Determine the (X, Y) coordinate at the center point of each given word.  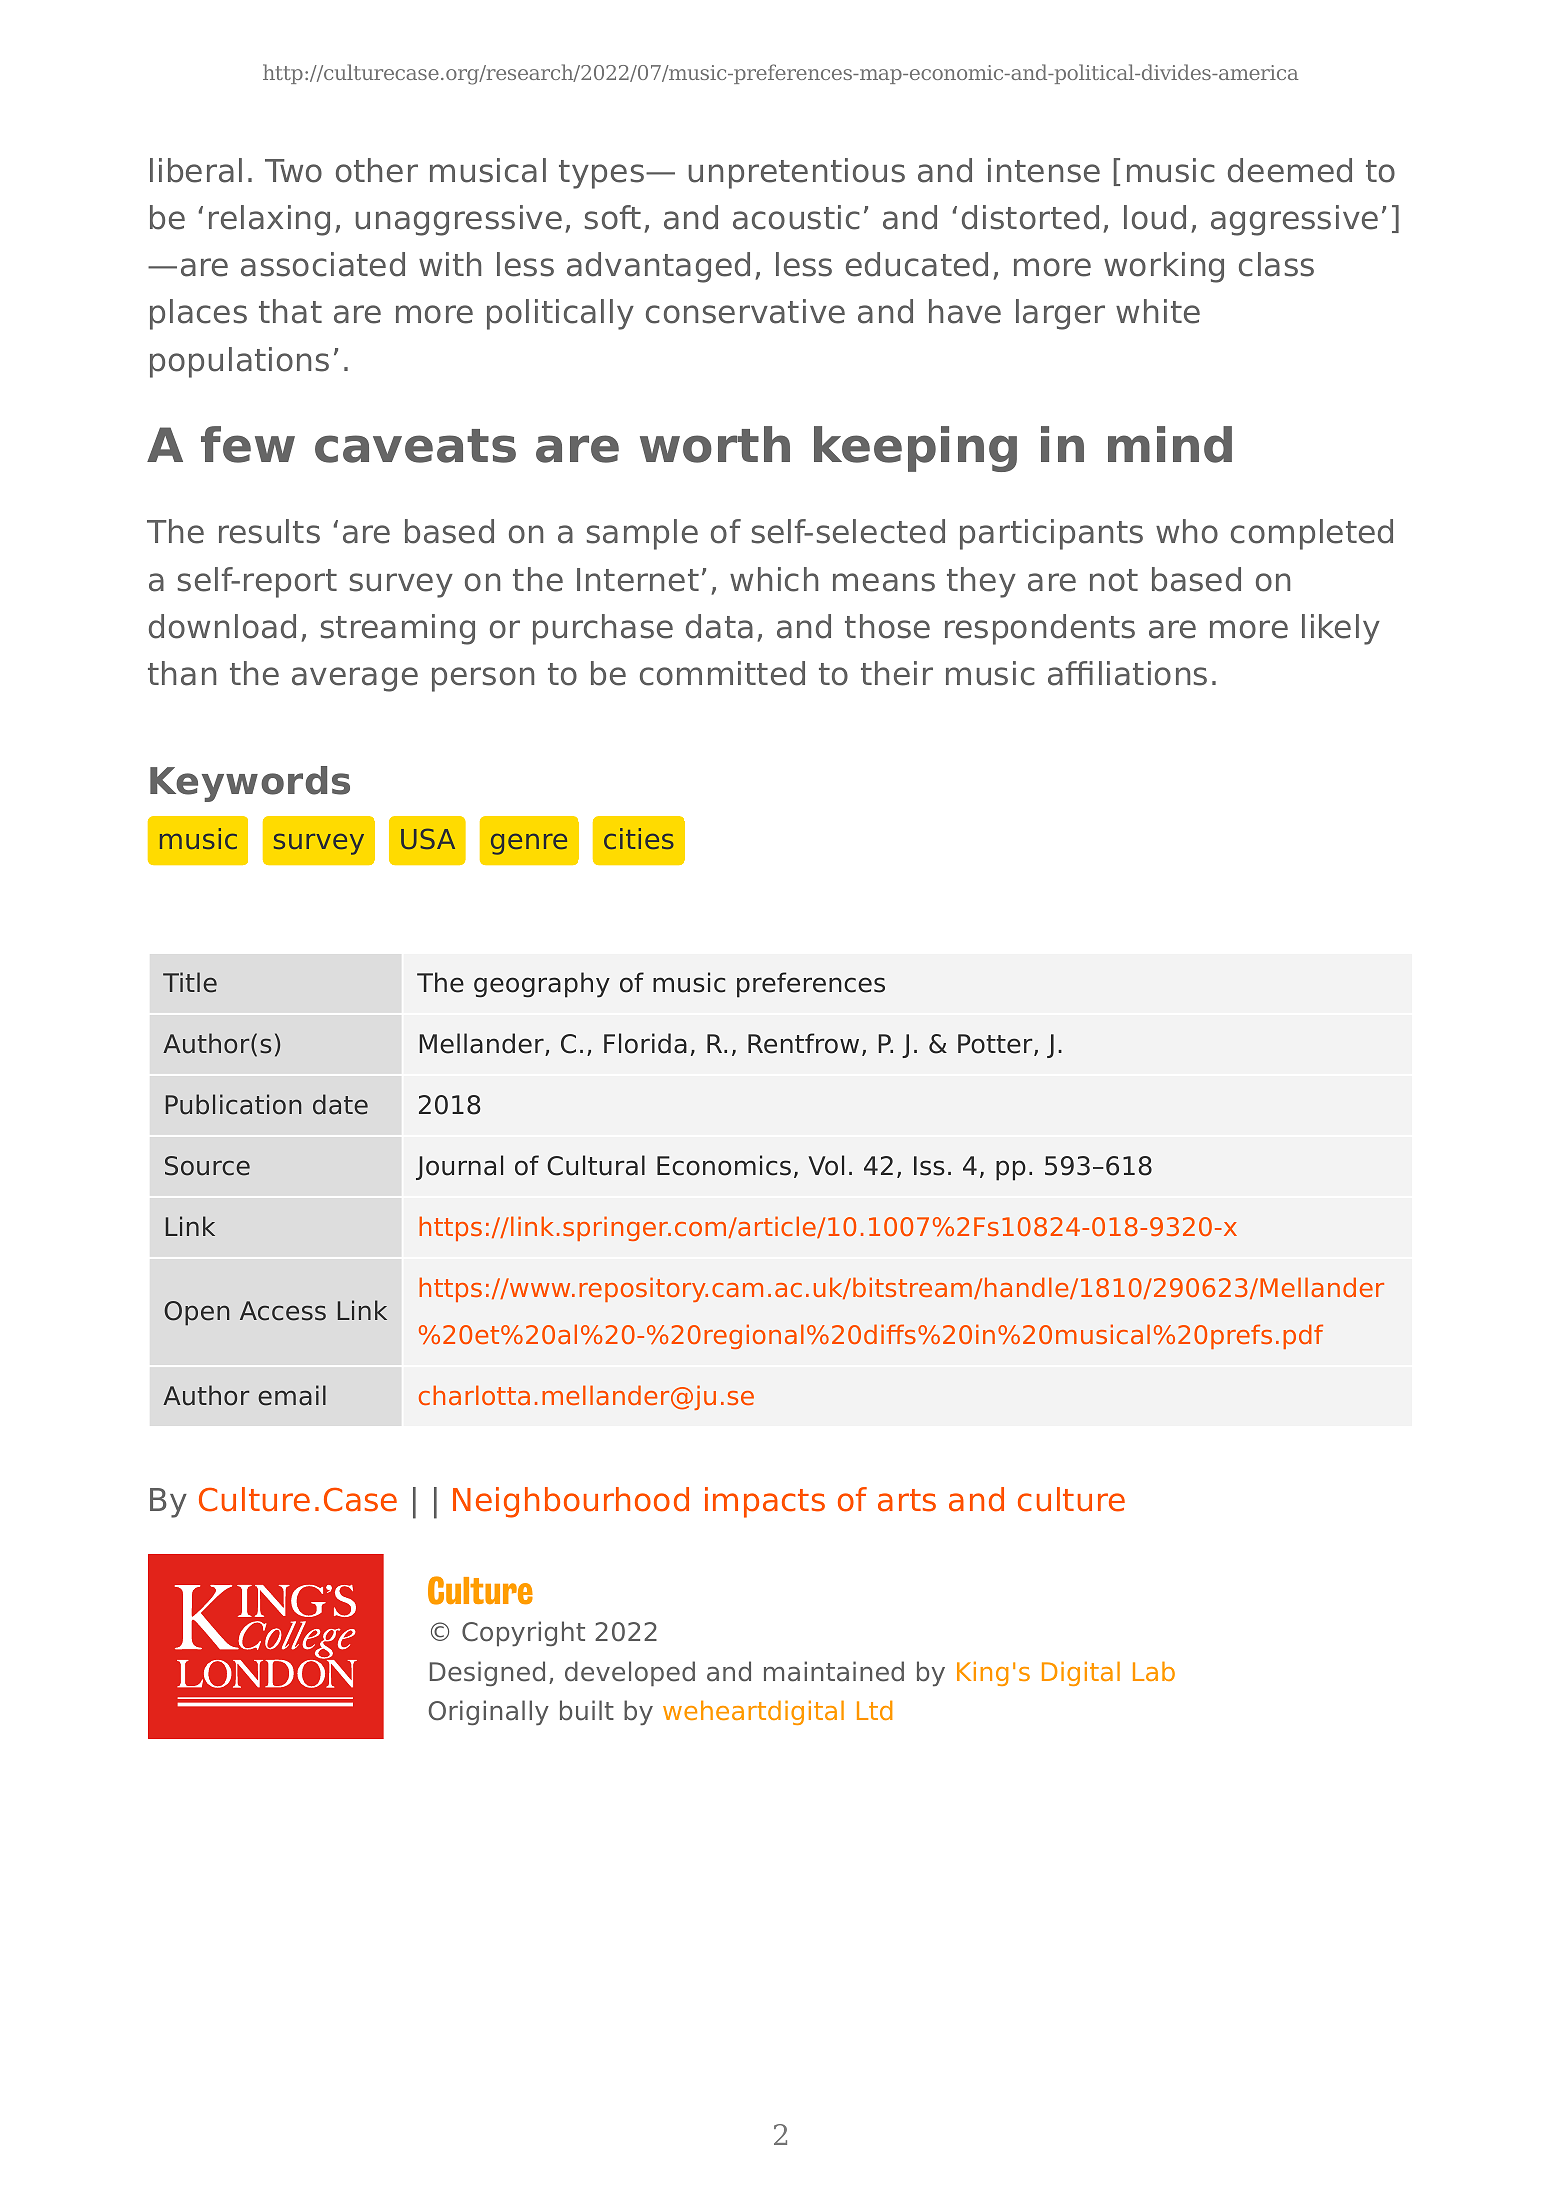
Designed (487, 1673)
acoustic (796, 217)
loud (1155, 217)
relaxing (269, 220)
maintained (834, 1671)
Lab (1154, 1671)
